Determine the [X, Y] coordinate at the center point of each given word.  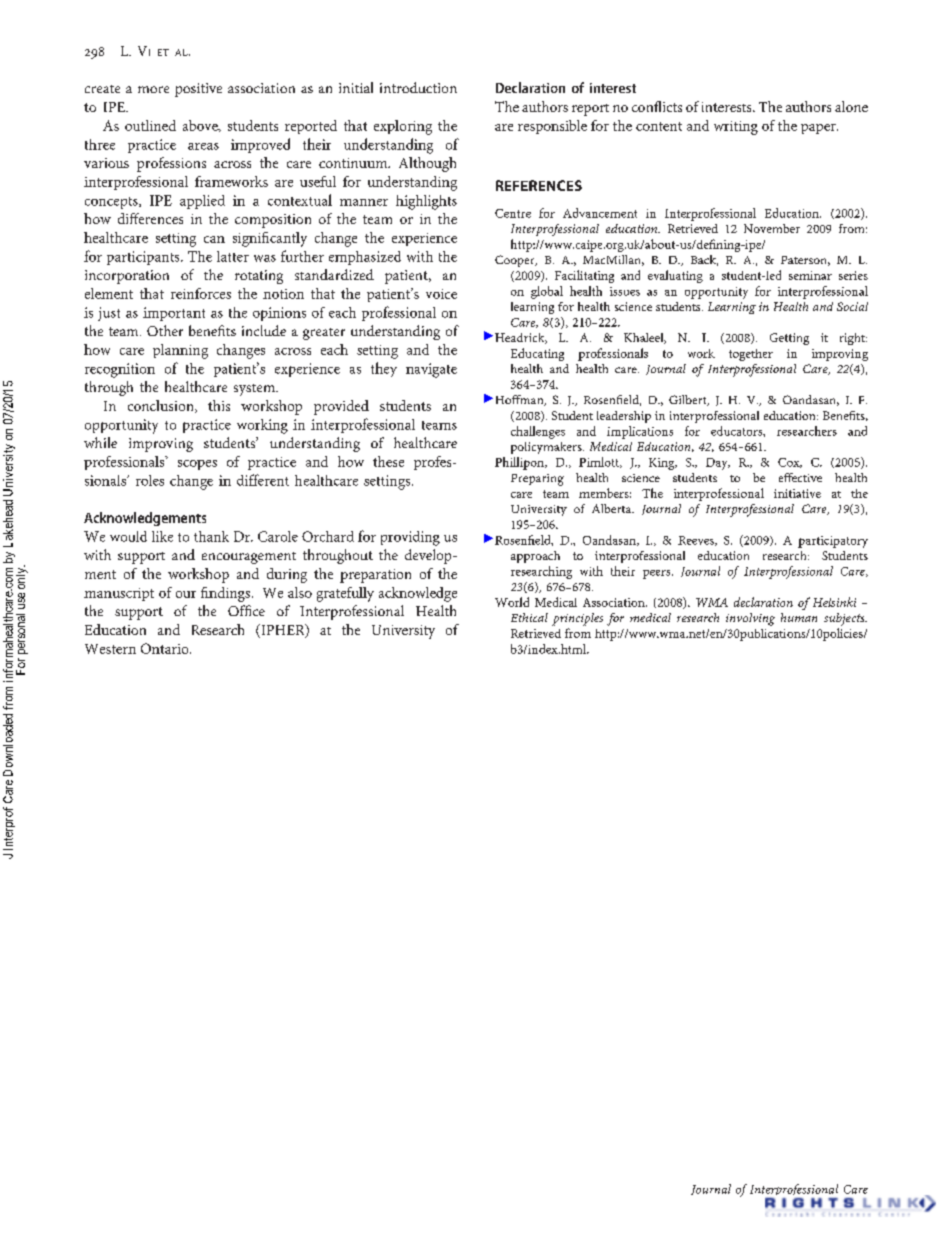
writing [736, 128]
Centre [513, 213]
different [263, 480]
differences [150, 218]
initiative [797, 493]
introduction [418, 87]
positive [198, 90]
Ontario [166, 648]
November [772, 228]
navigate [431, 370]
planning [180, 351]
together [751, 355]
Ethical [529, 617]
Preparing [537, 480]
